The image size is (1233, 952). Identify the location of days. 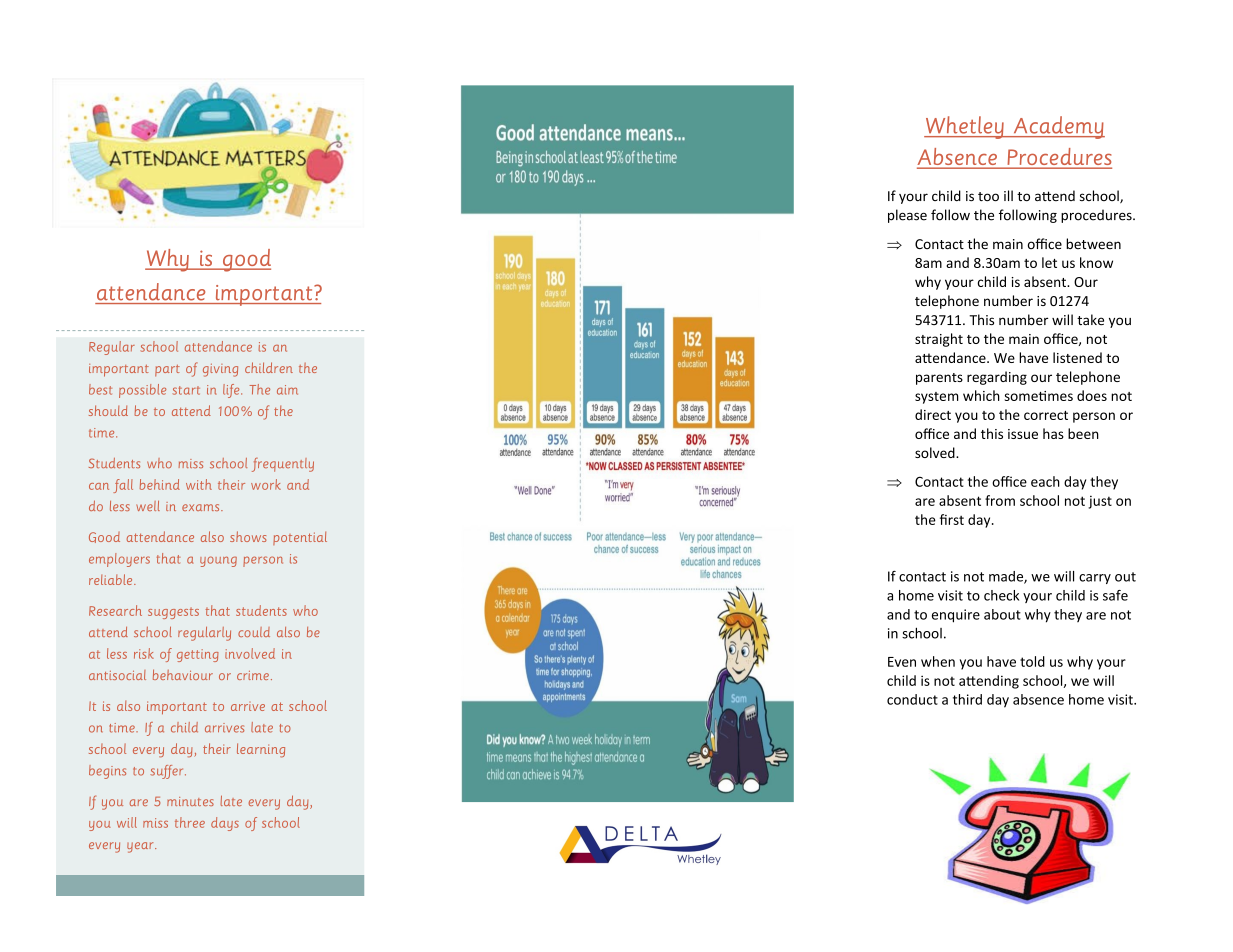
(225, 824).
